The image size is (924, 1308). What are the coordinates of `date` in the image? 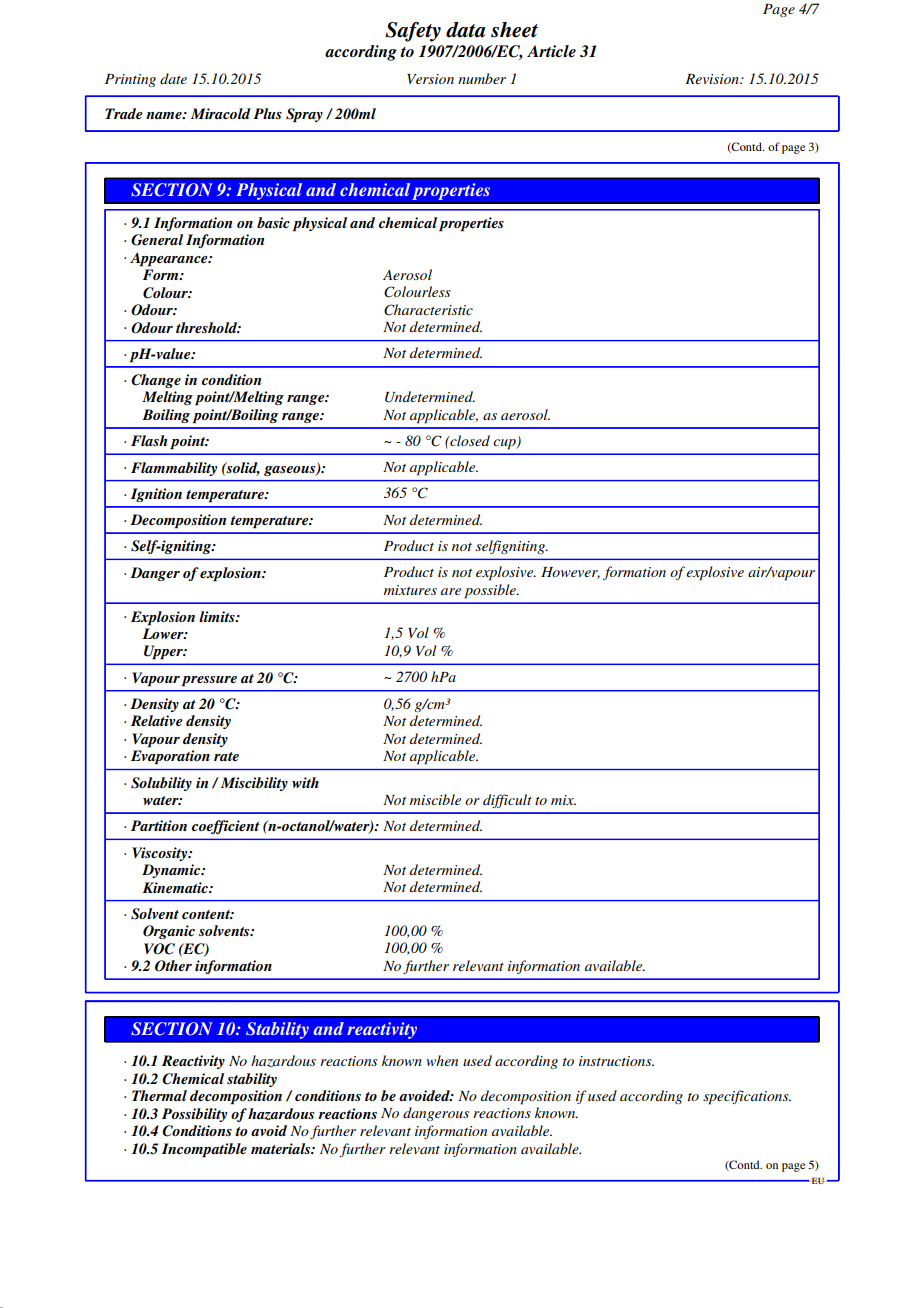 It's located at (173, 78).
